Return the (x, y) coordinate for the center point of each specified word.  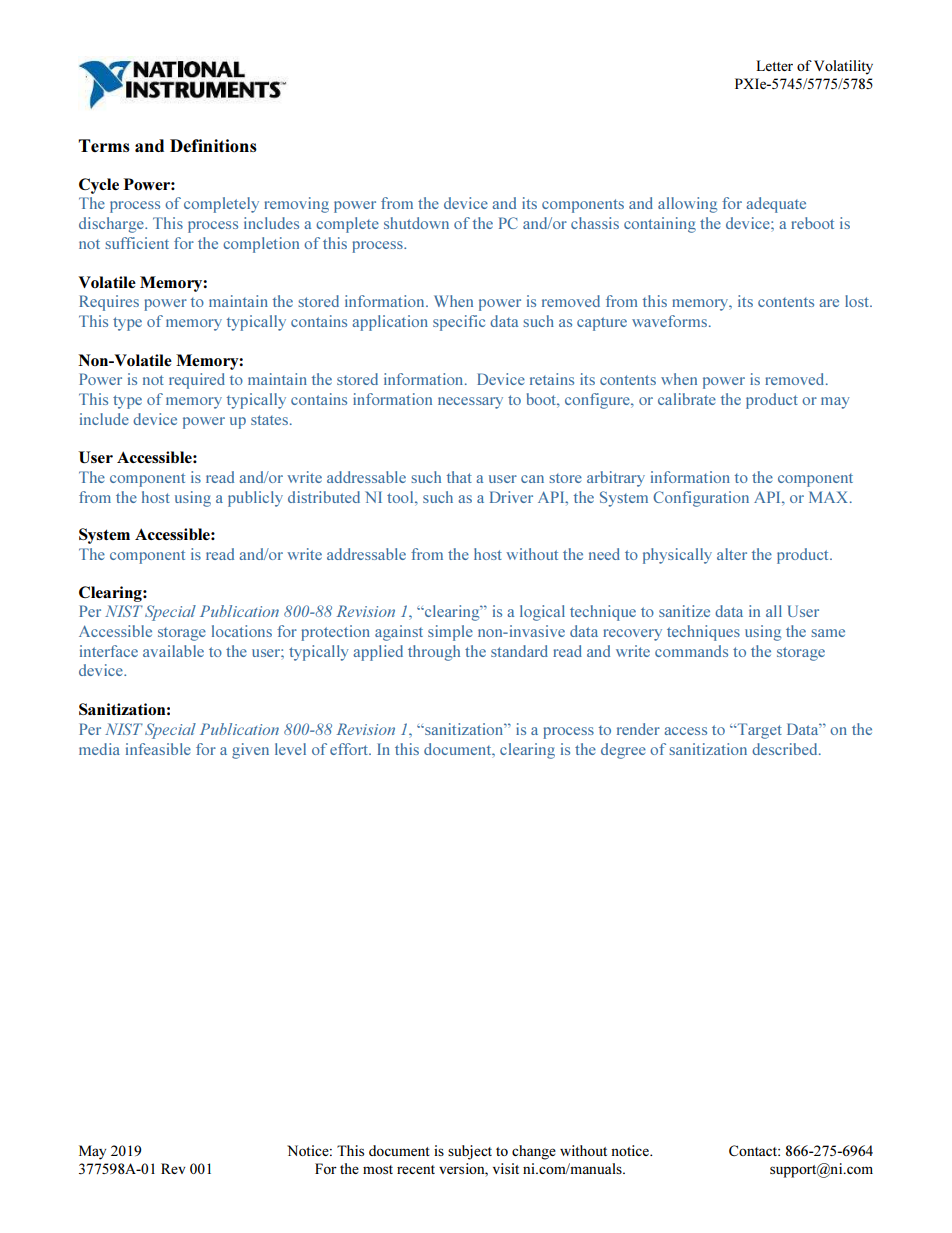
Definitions (213, 145)
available (173, 651)
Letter (774, 65)
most (378, 1169)
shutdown (416, 223)
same (828, 633)
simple (450, 633)
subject (470, 1152)
